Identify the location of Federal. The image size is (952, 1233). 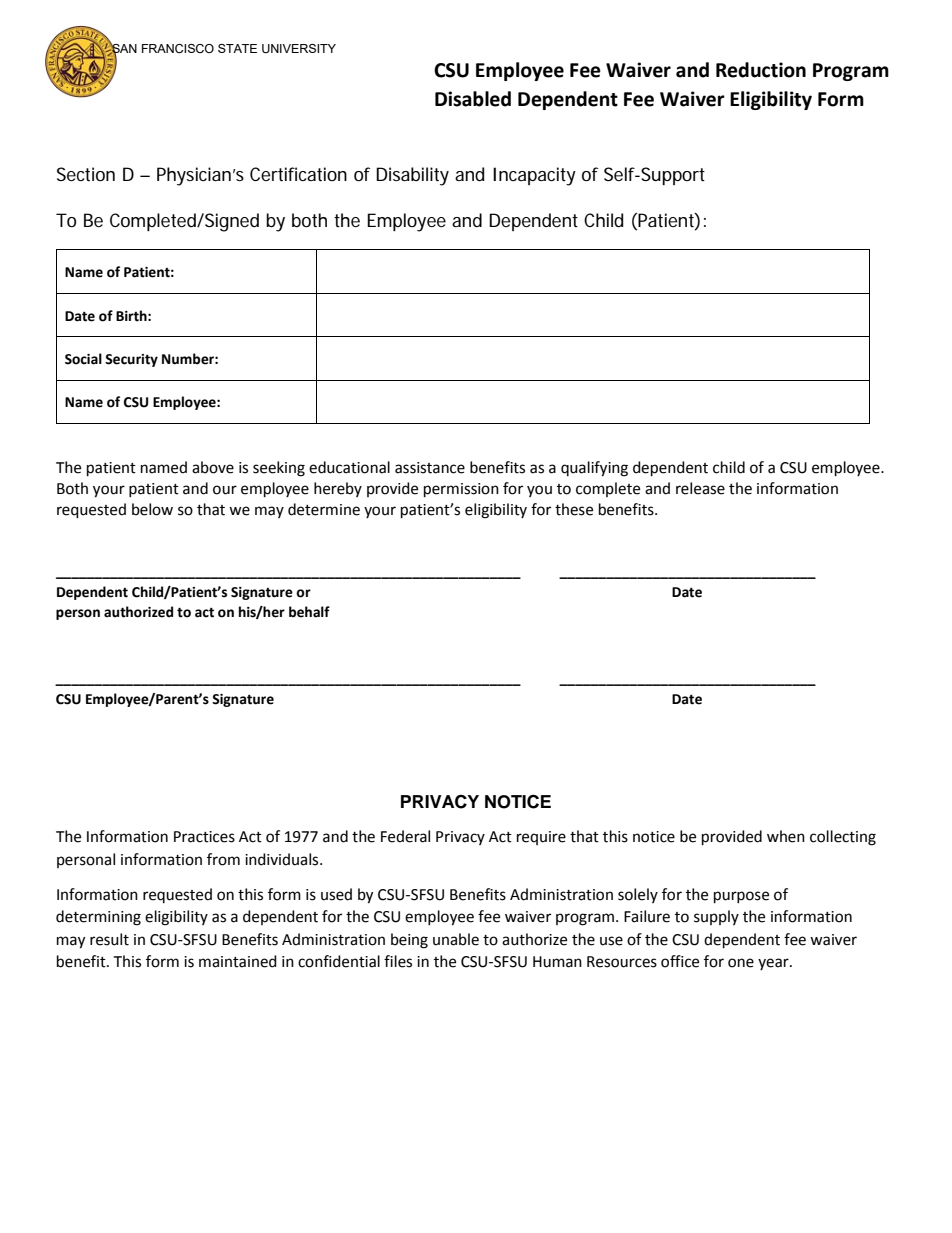
(405, 836).
